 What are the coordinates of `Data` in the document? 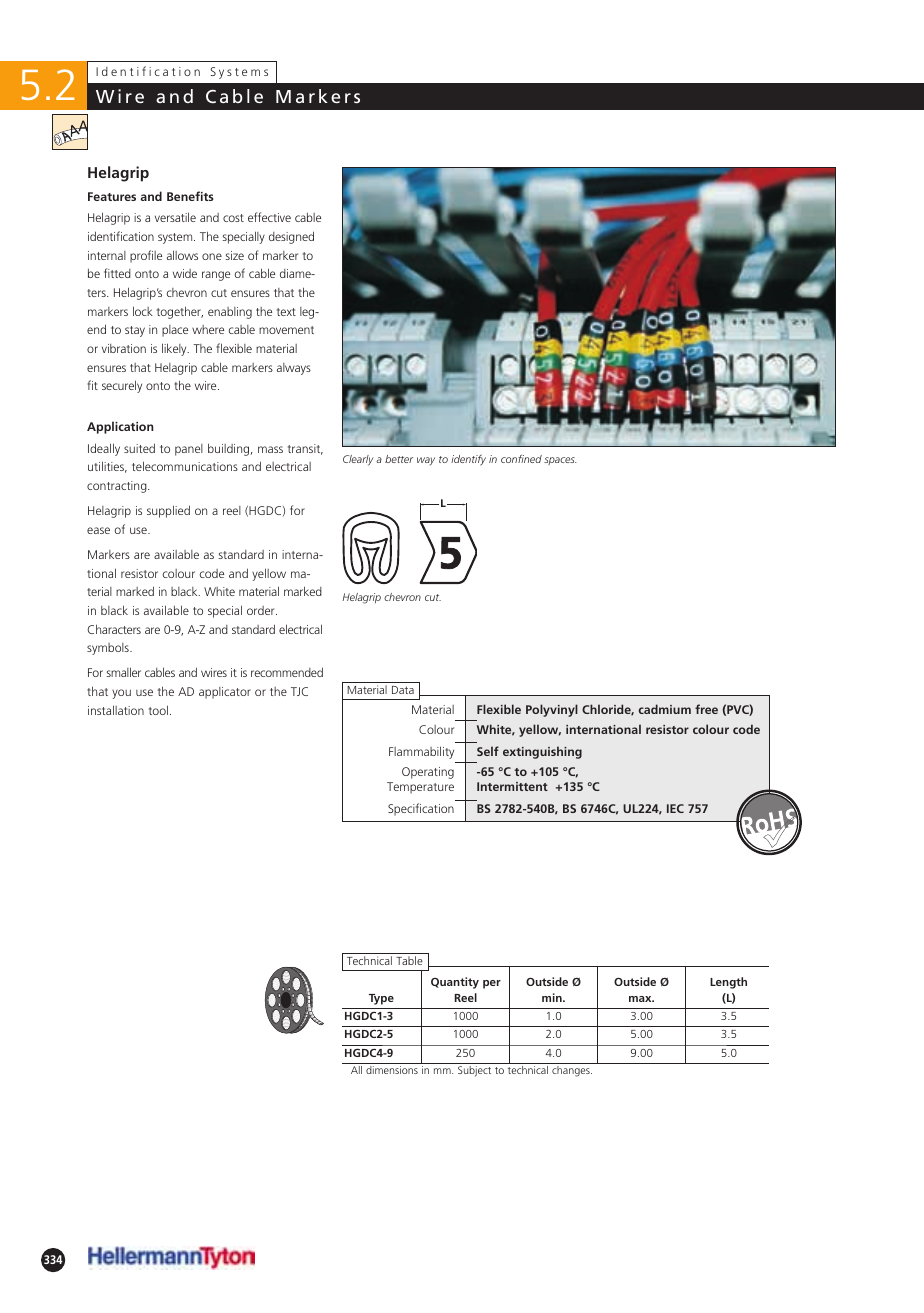 It's located at (403, 690).
